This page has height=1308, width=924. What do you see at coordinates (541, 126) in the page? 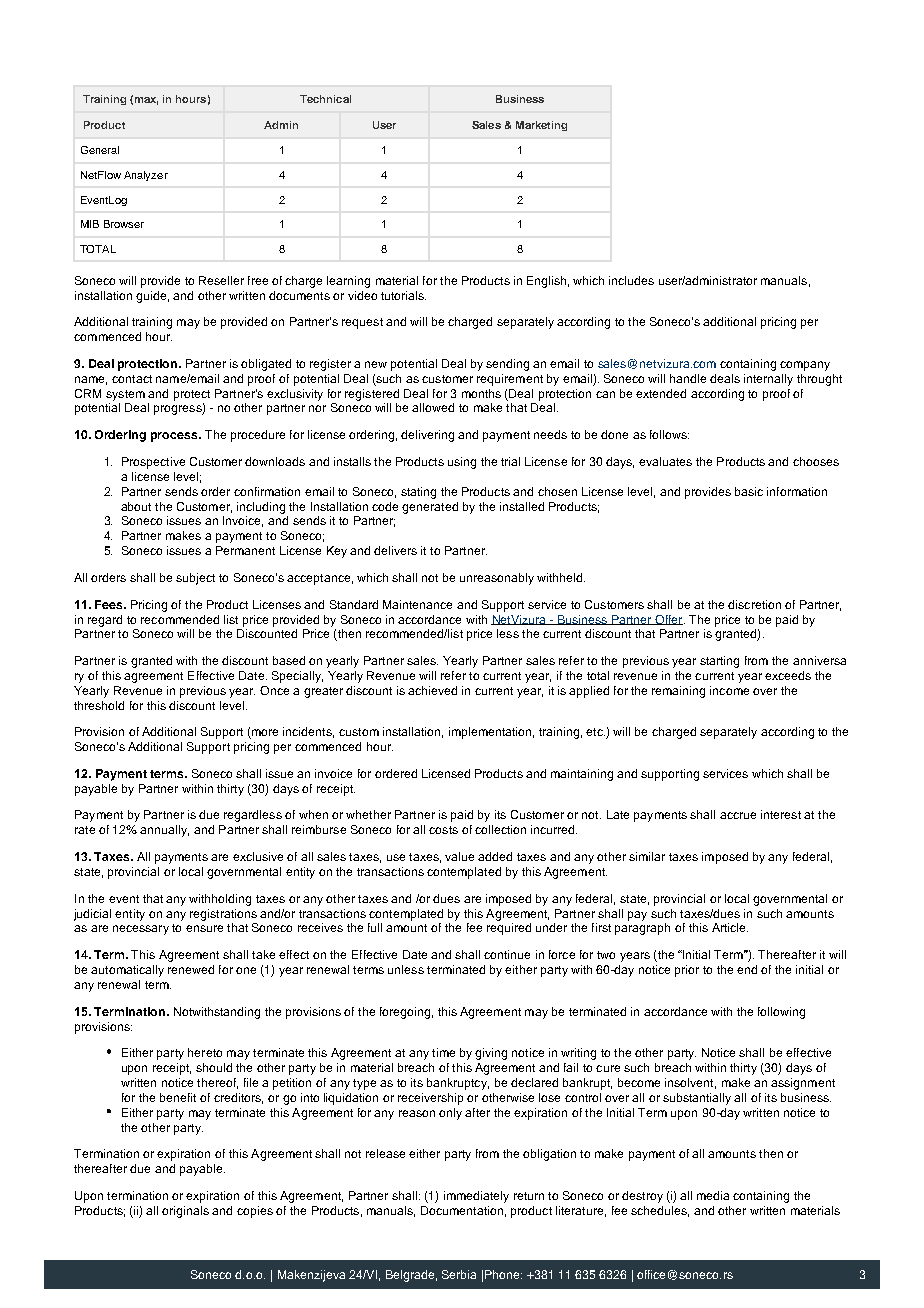
I see `Marketing` at bounding box center [541, 126].
